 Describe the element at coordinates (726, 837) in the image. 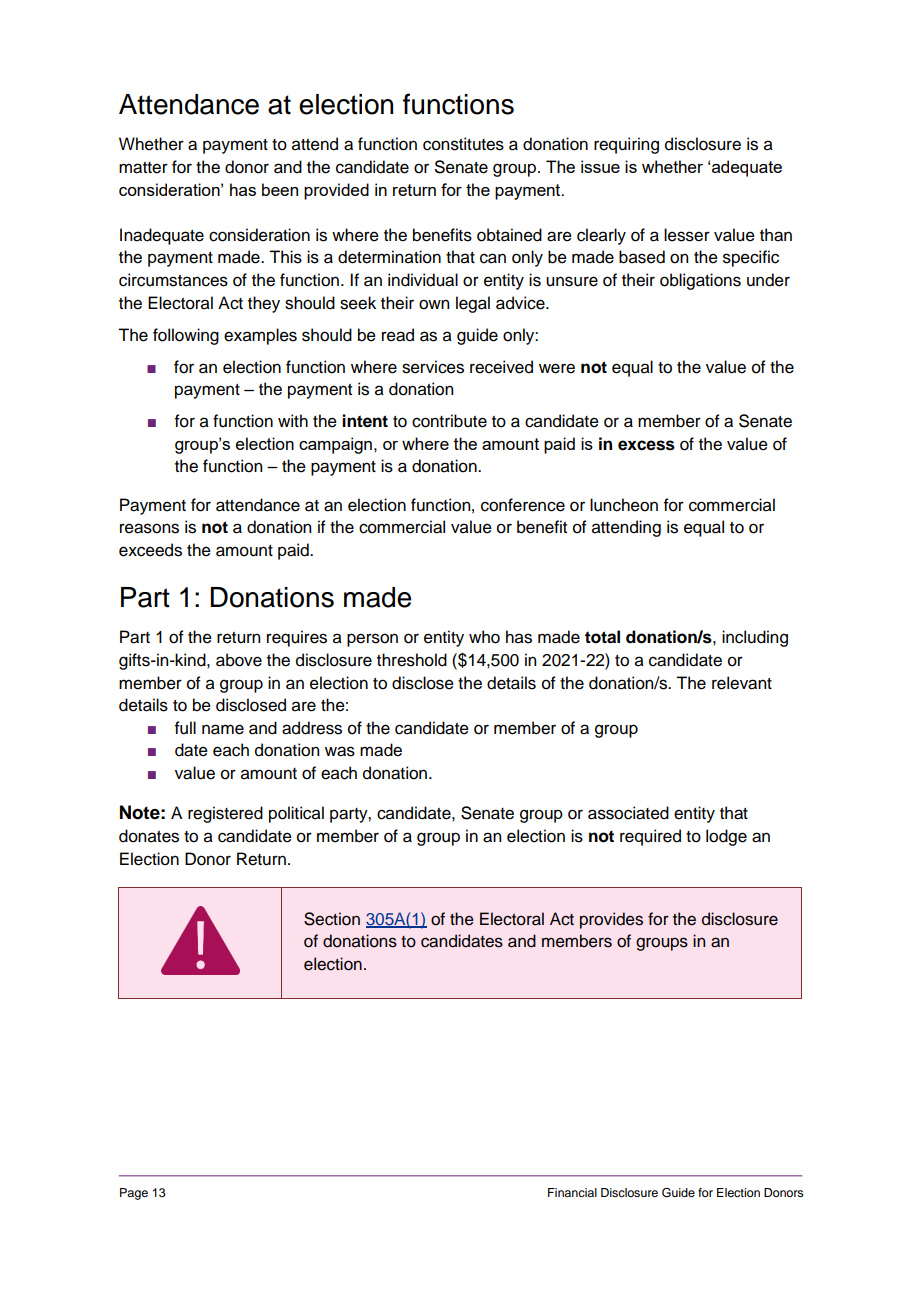

I see `lodge` at that location.
